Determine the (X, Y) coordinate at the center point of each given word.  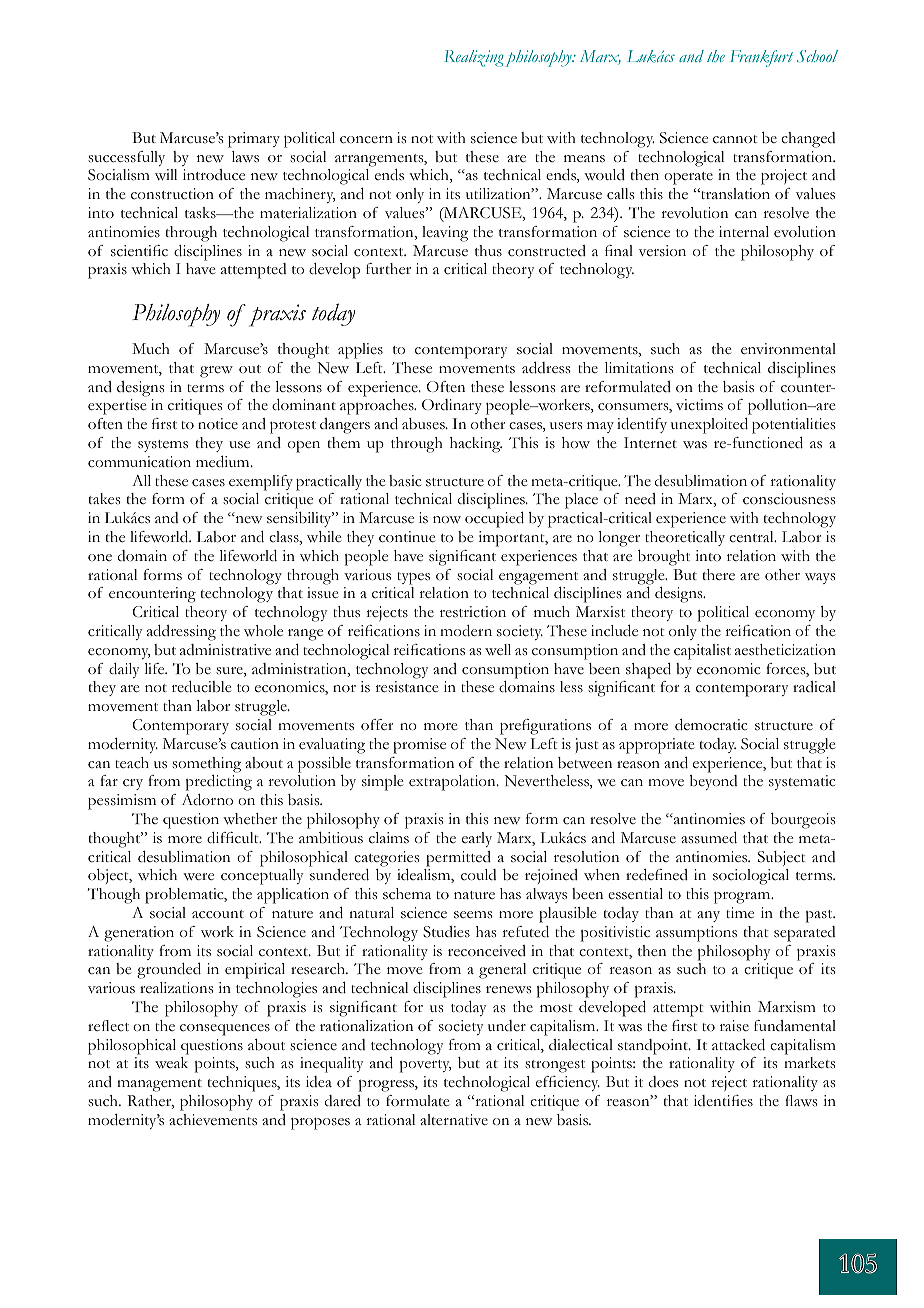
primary (254, 140)
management (159, 1085)
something (206, 765)
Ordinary (452, 406)
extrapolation (453, 783)
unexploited (709, 426)
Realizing (474, 58)
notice (218, 423)
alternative (454, 1119)
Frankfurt (761, 58)
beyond (713, 782)
